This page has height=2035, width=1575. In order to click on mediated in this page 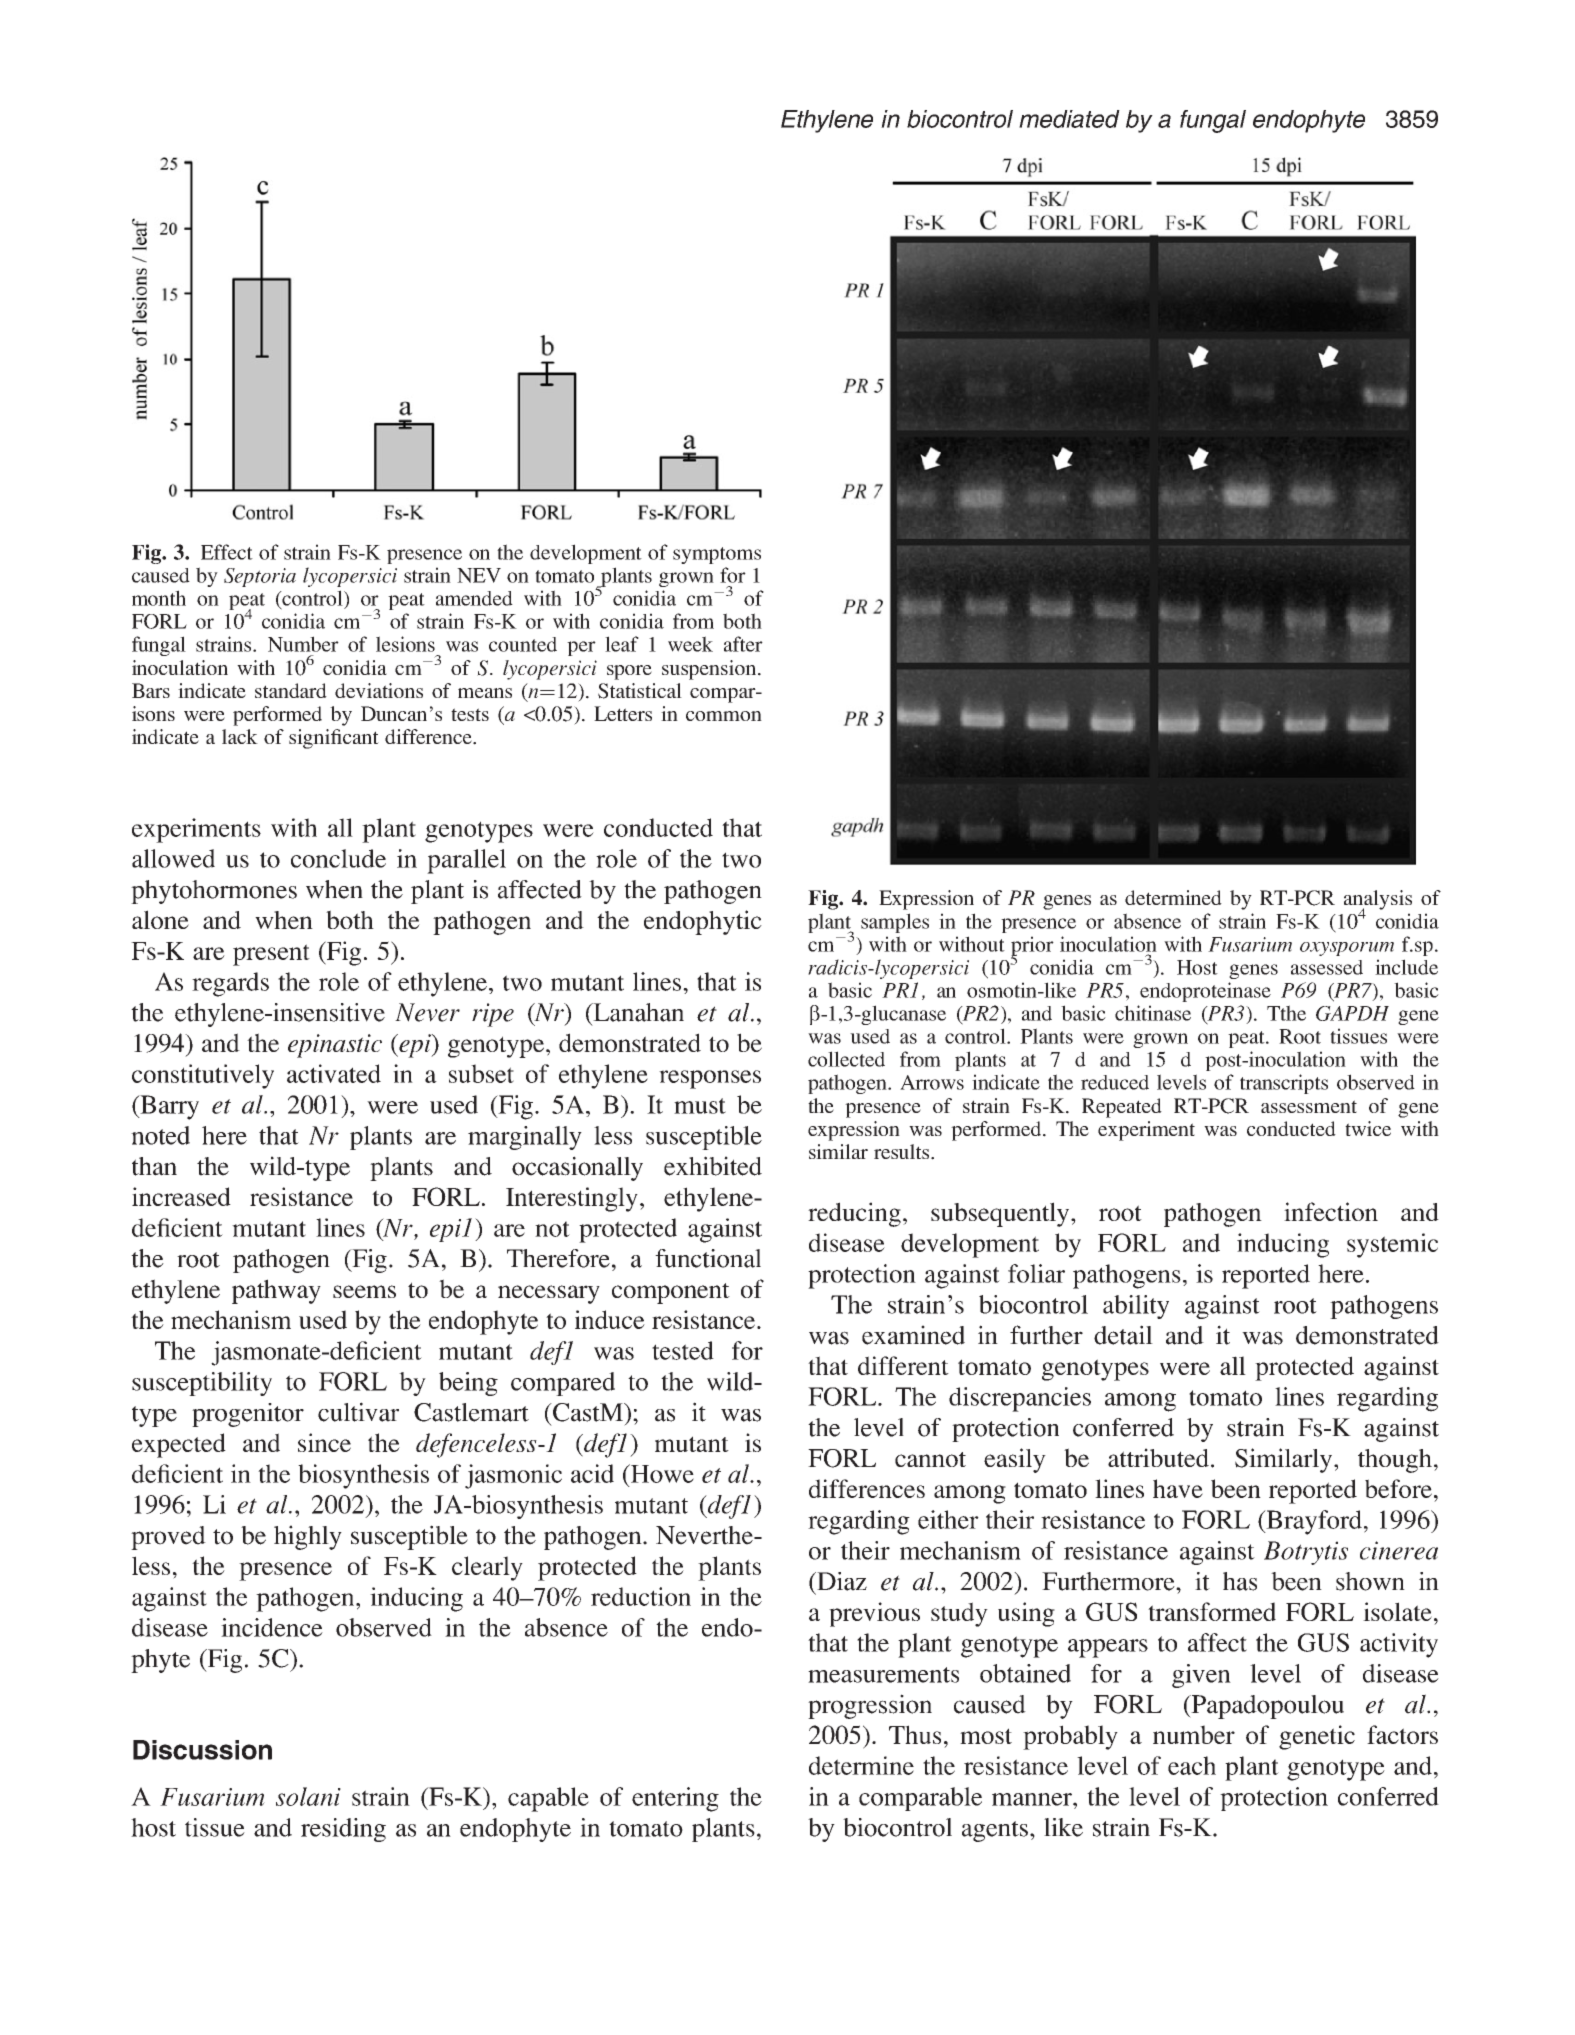, I will do `click(1069, 119)`.
